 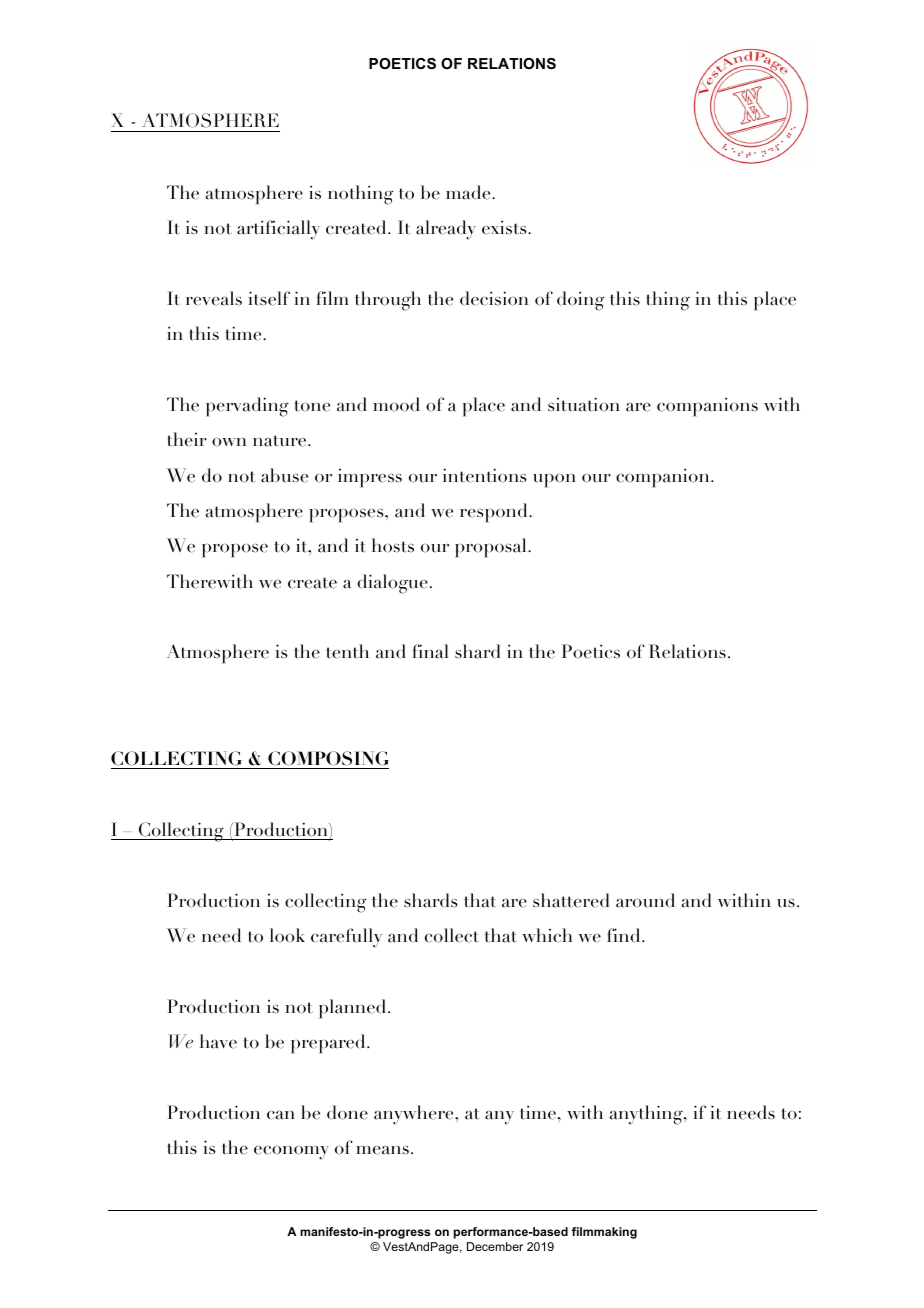 What do you see at coordinates (446, 230) in the image?
I see `already` at bounding box center [446, 230].
